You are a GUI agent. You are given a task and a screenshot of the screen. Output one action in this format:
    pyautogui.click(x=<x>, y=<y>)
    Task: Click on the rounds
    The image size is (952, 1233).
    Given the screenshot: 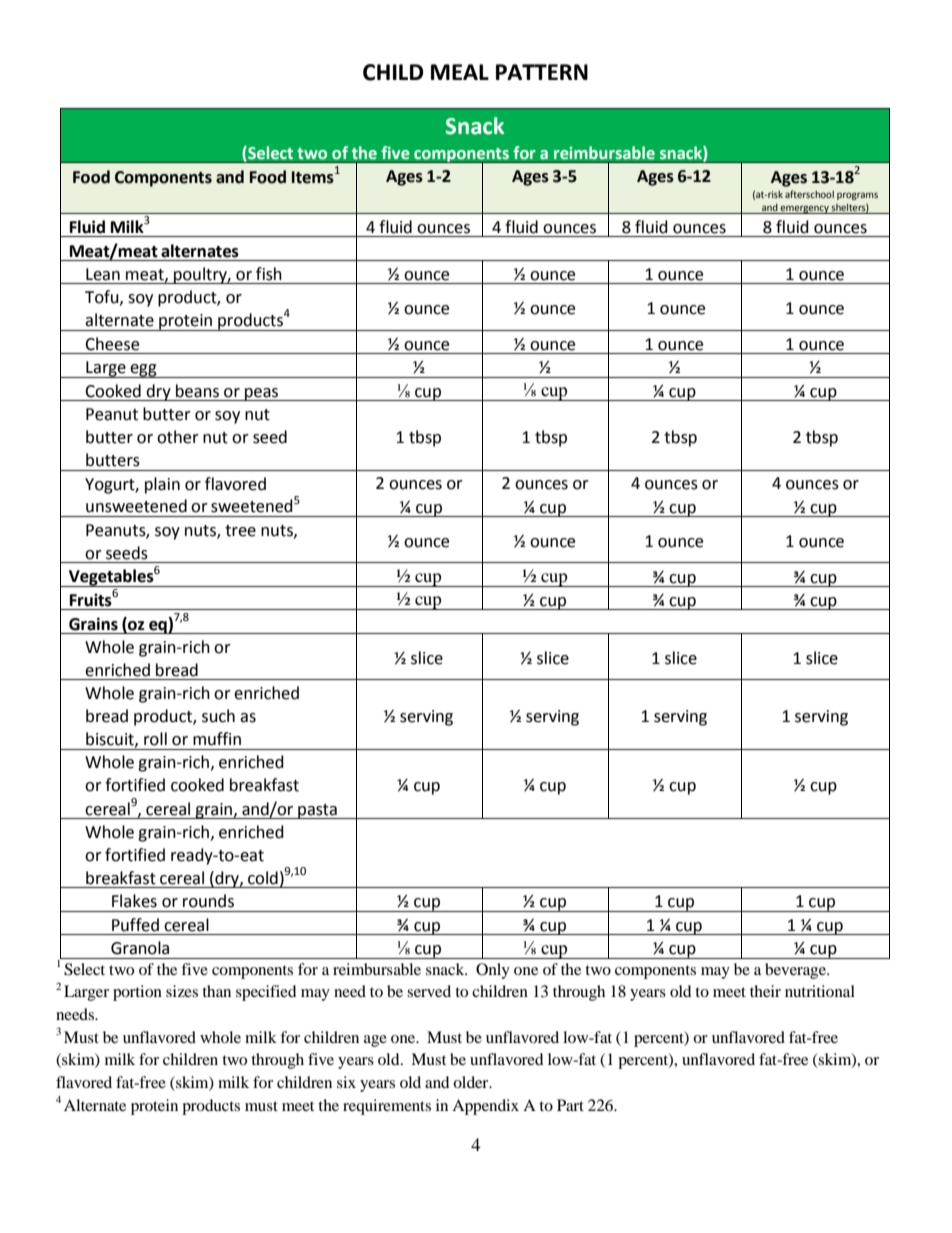 What is the action you would take?
    pyautogui.click(x=208, y=901)
